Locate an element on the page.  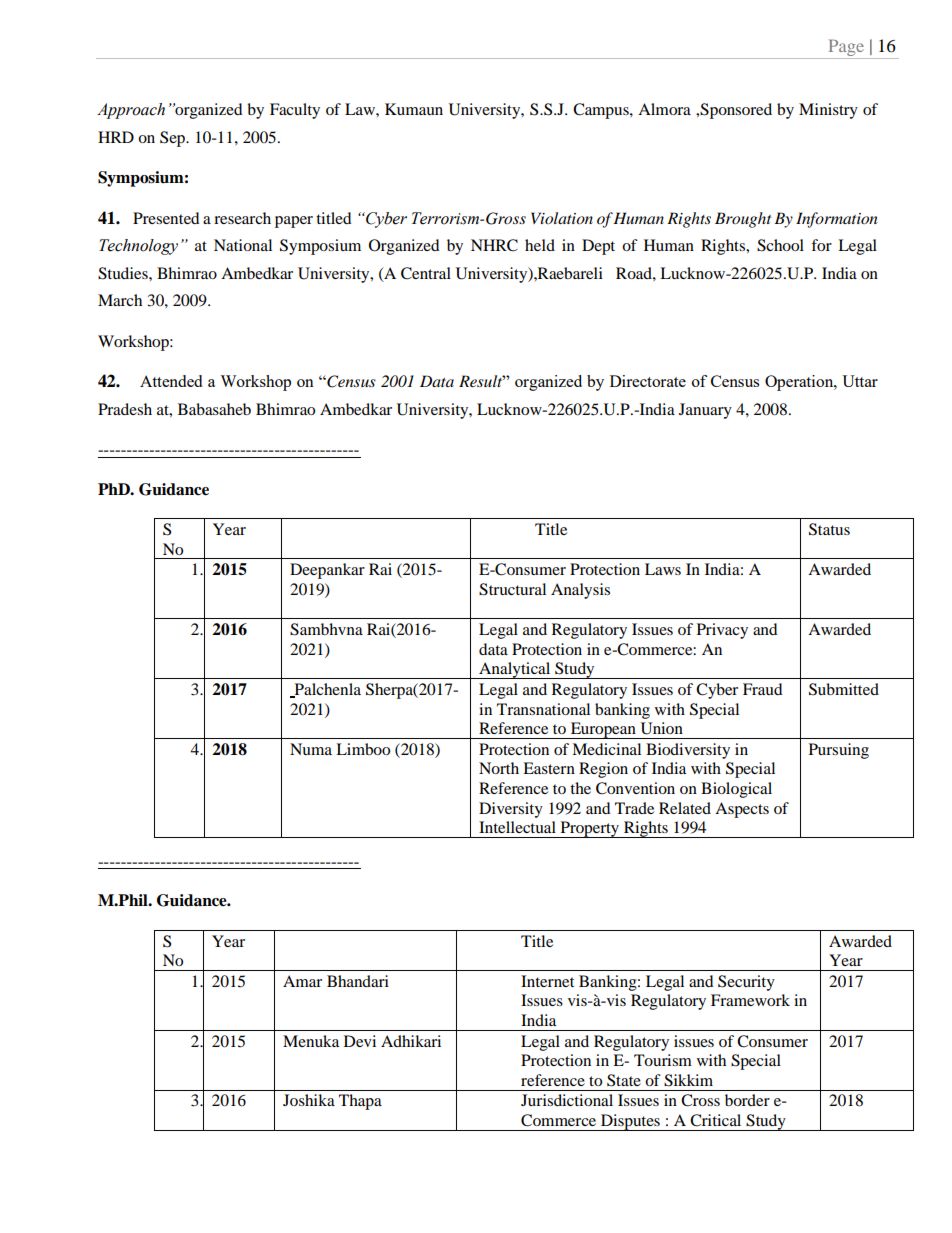
Sep is located at coordinates (174, 139).
